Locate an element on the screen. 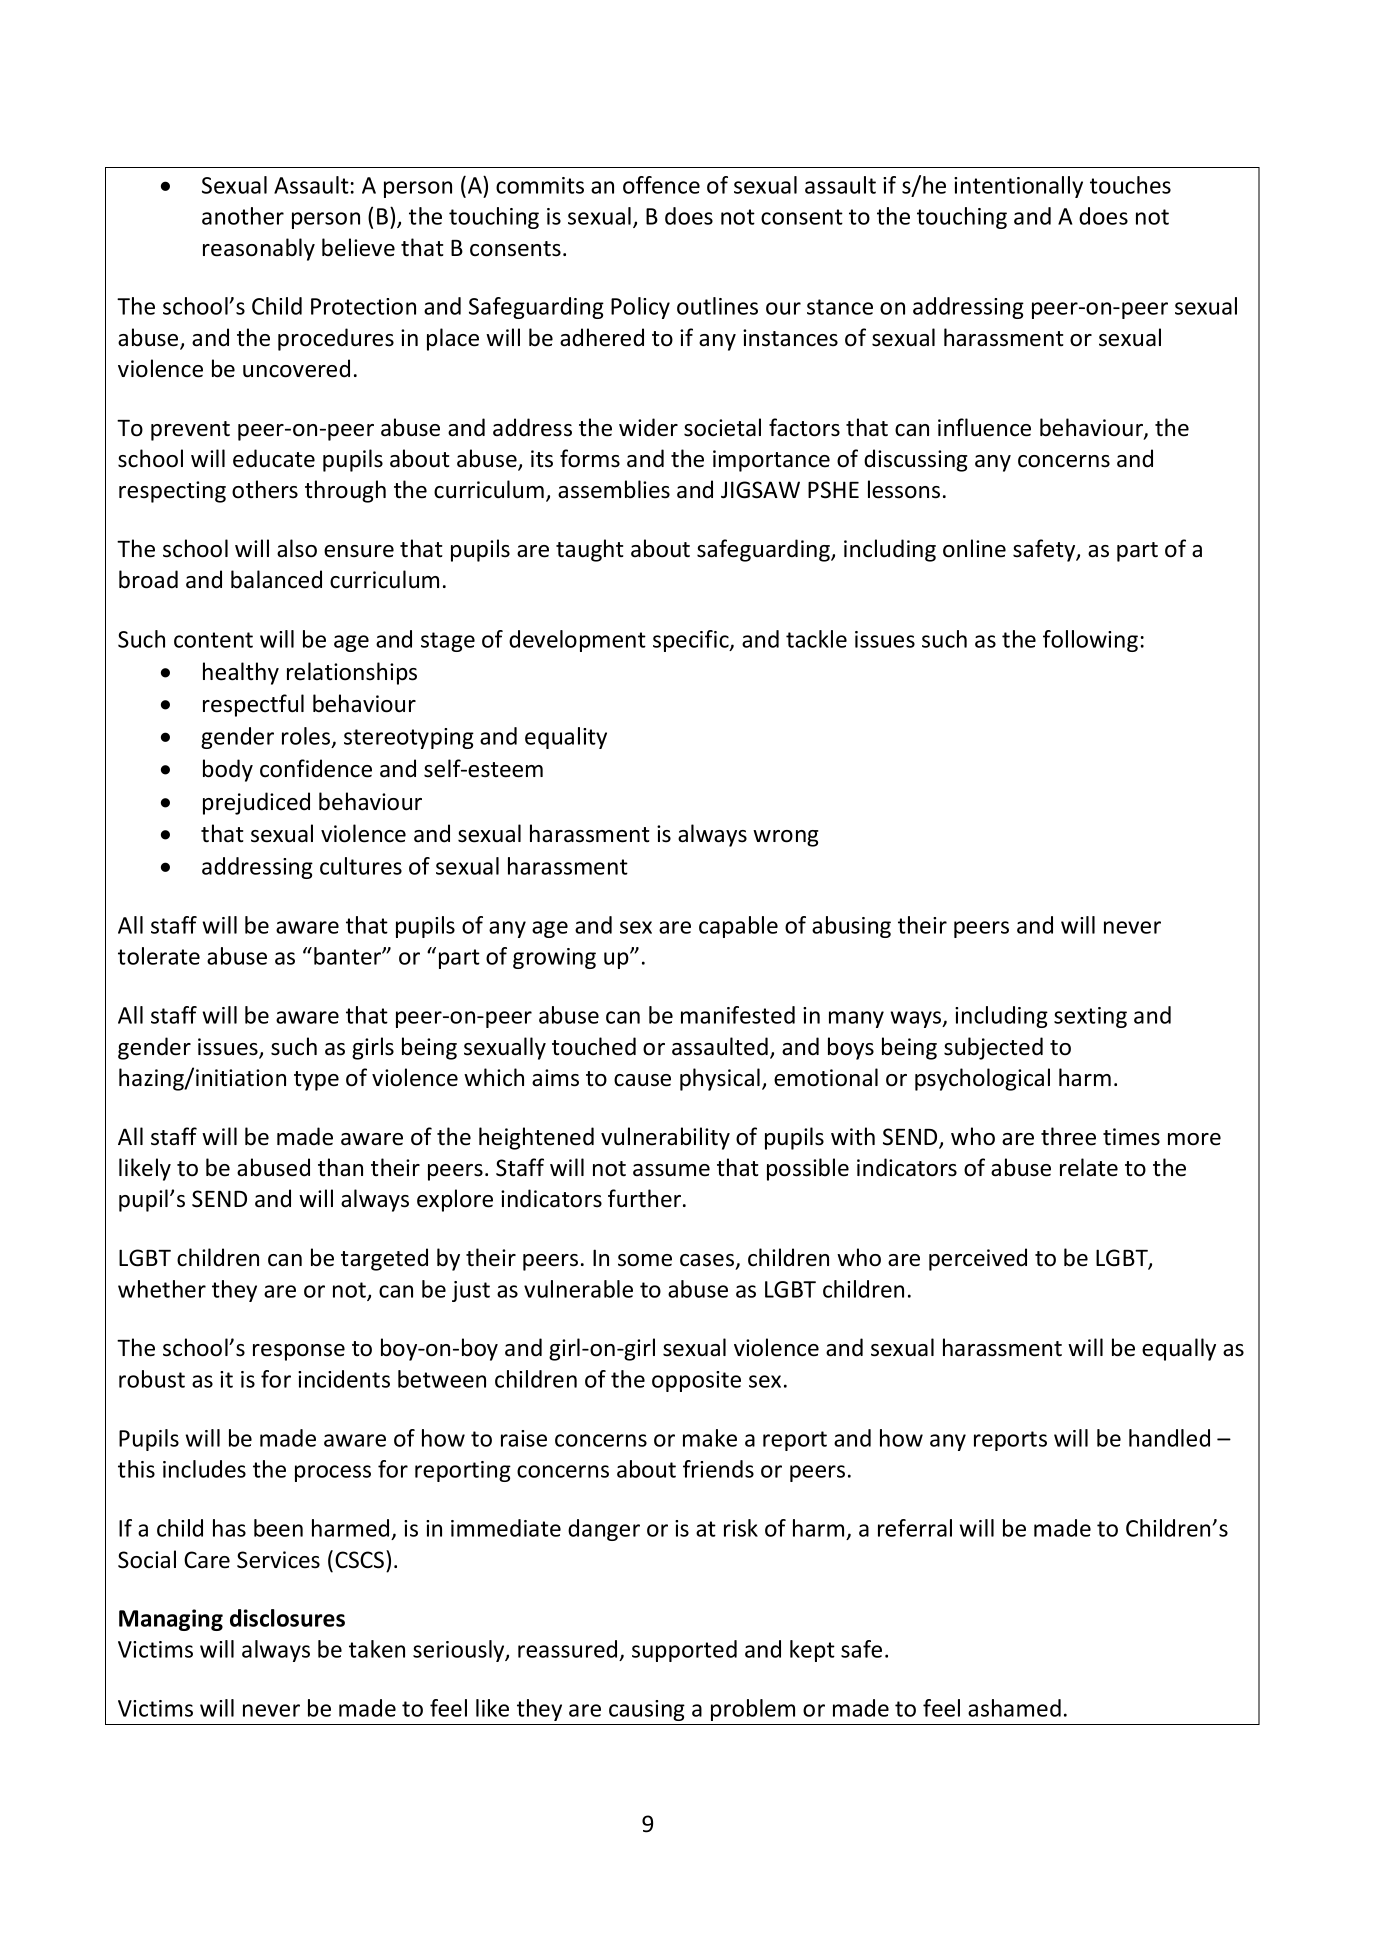 This screenshot has height=1952, width=1380. following is located at coordinates (1090, 641).
